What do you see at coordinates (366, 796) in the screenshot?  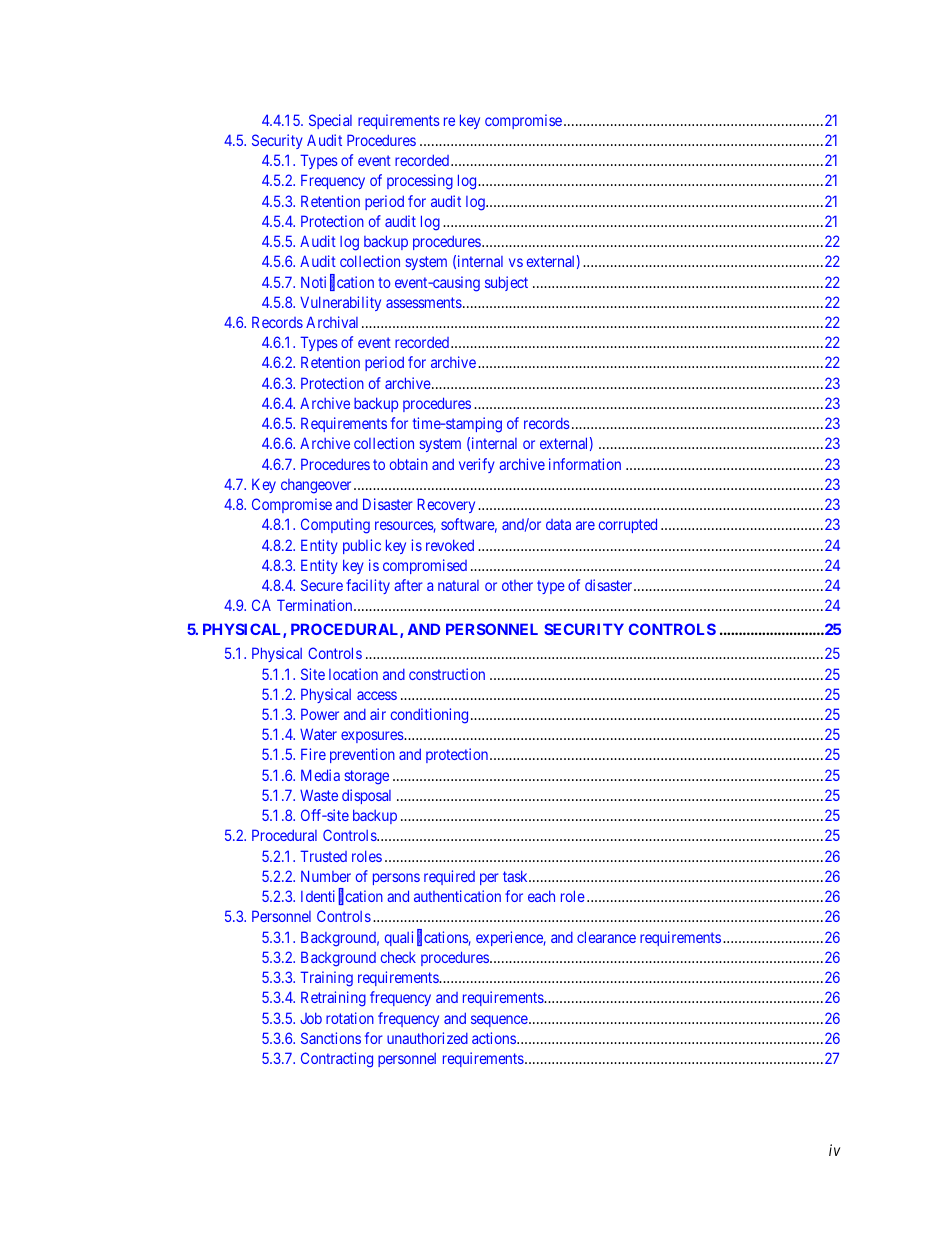 I see `disposal` at bounding box center [366, 796].
